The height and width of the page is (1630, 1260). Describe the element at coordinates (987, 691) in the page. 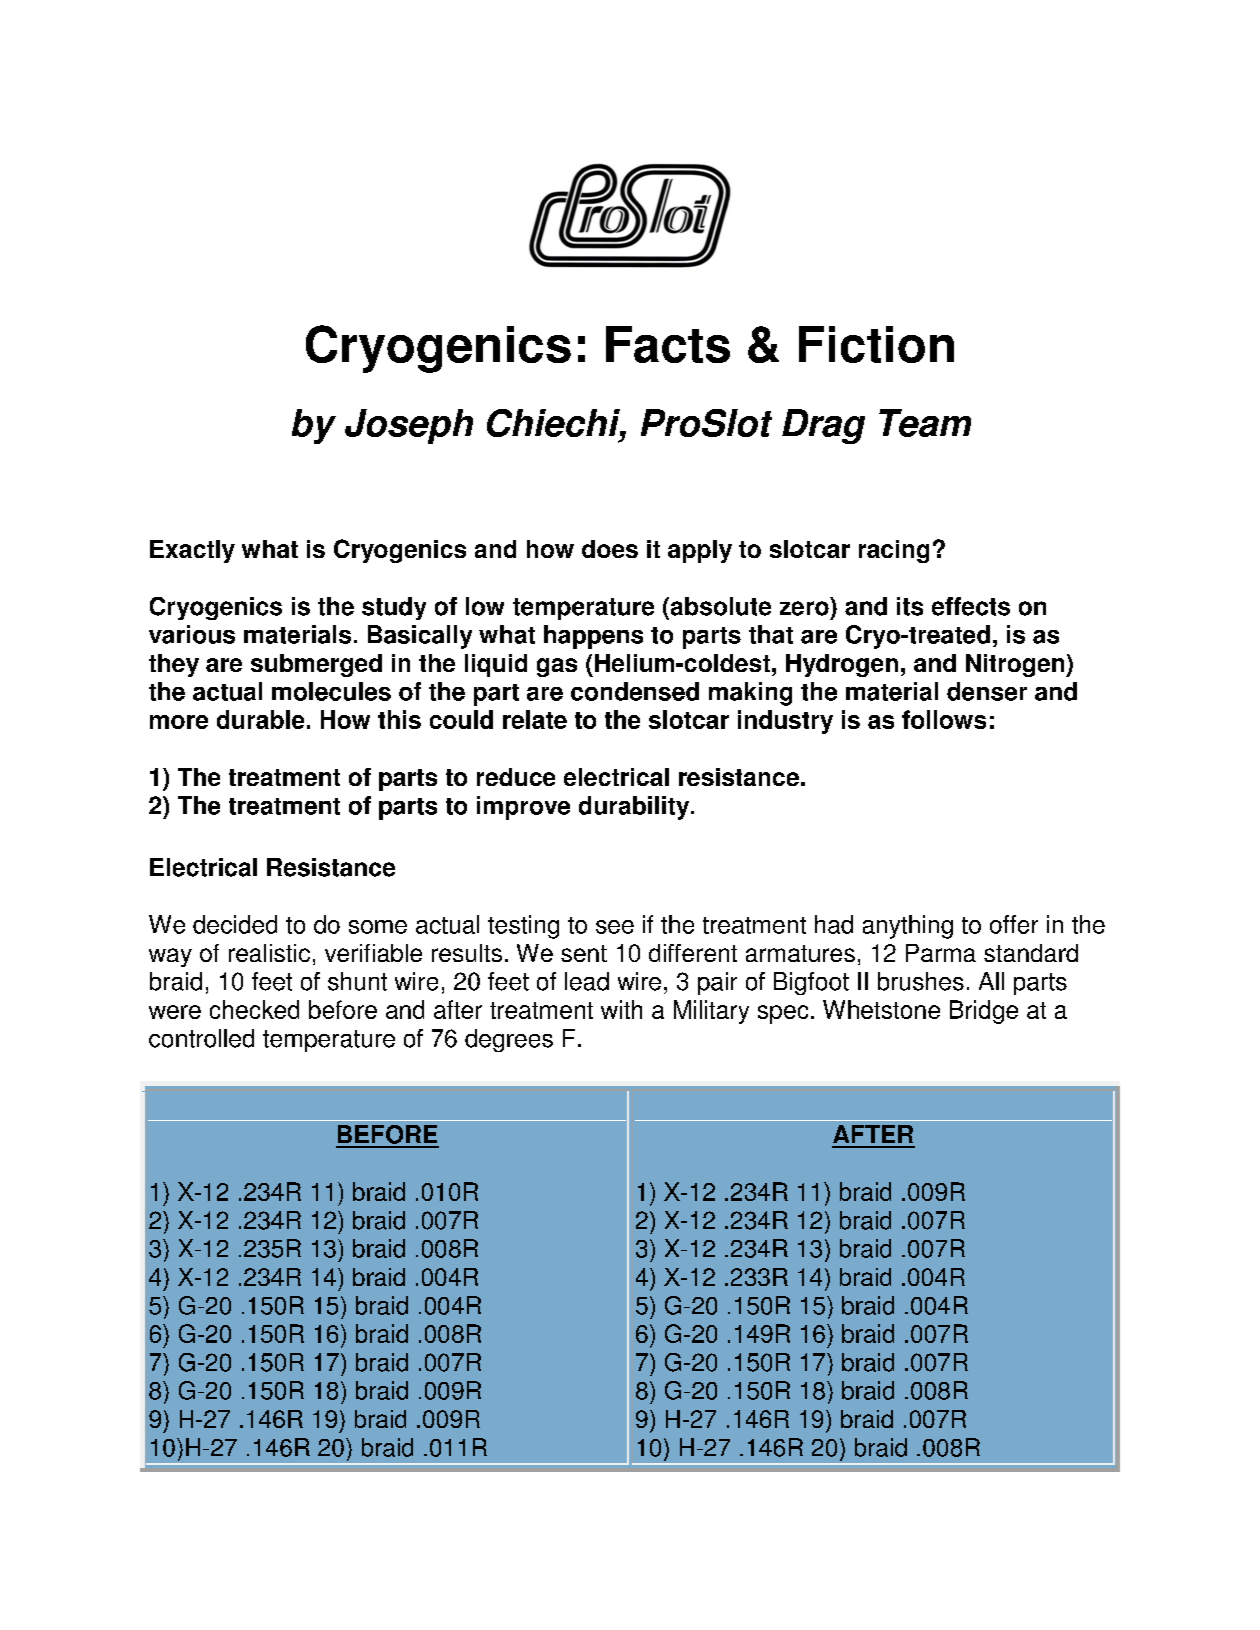

I see `denser` at that location.
